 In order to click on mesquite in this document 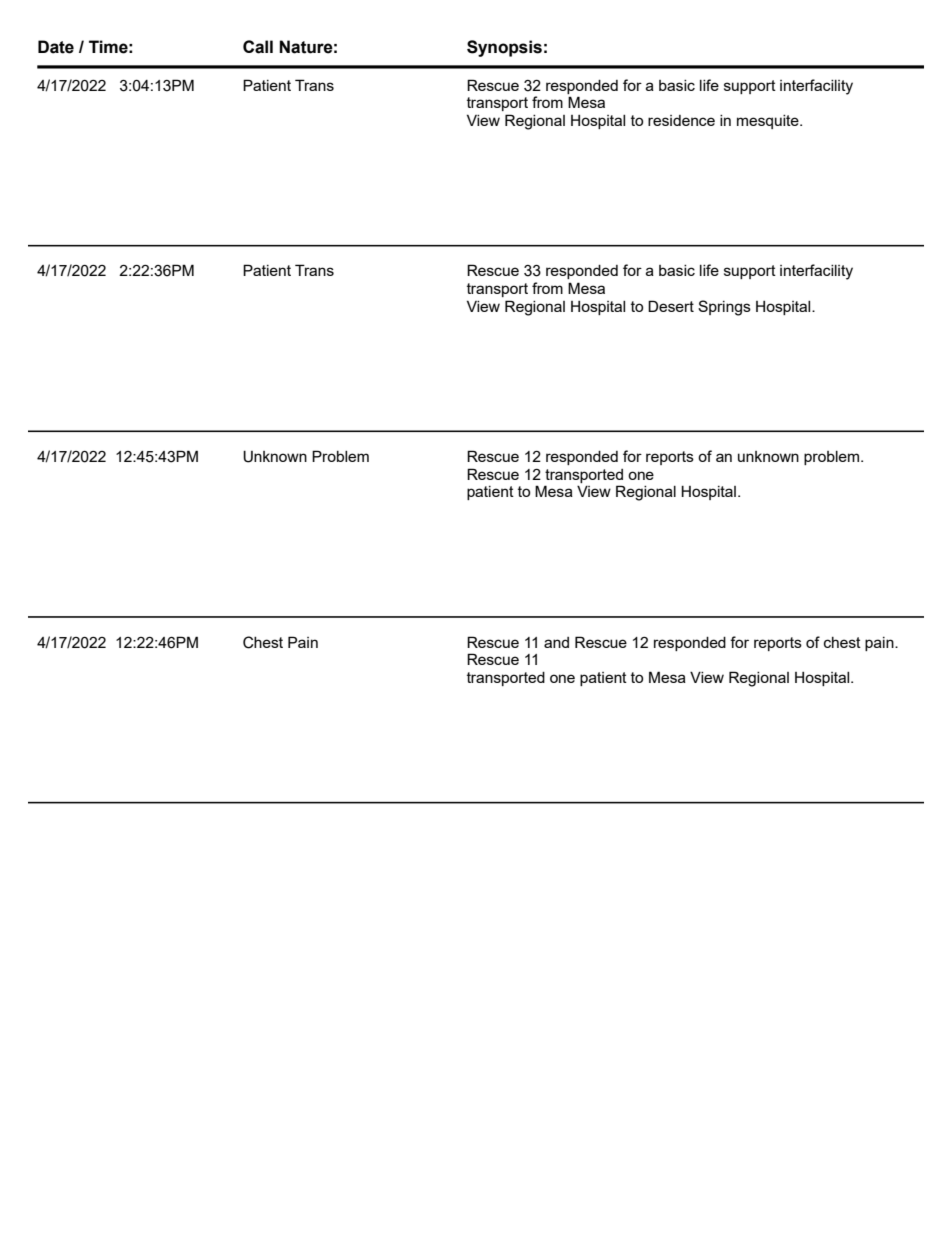, I will do `click(769, 122)`.
